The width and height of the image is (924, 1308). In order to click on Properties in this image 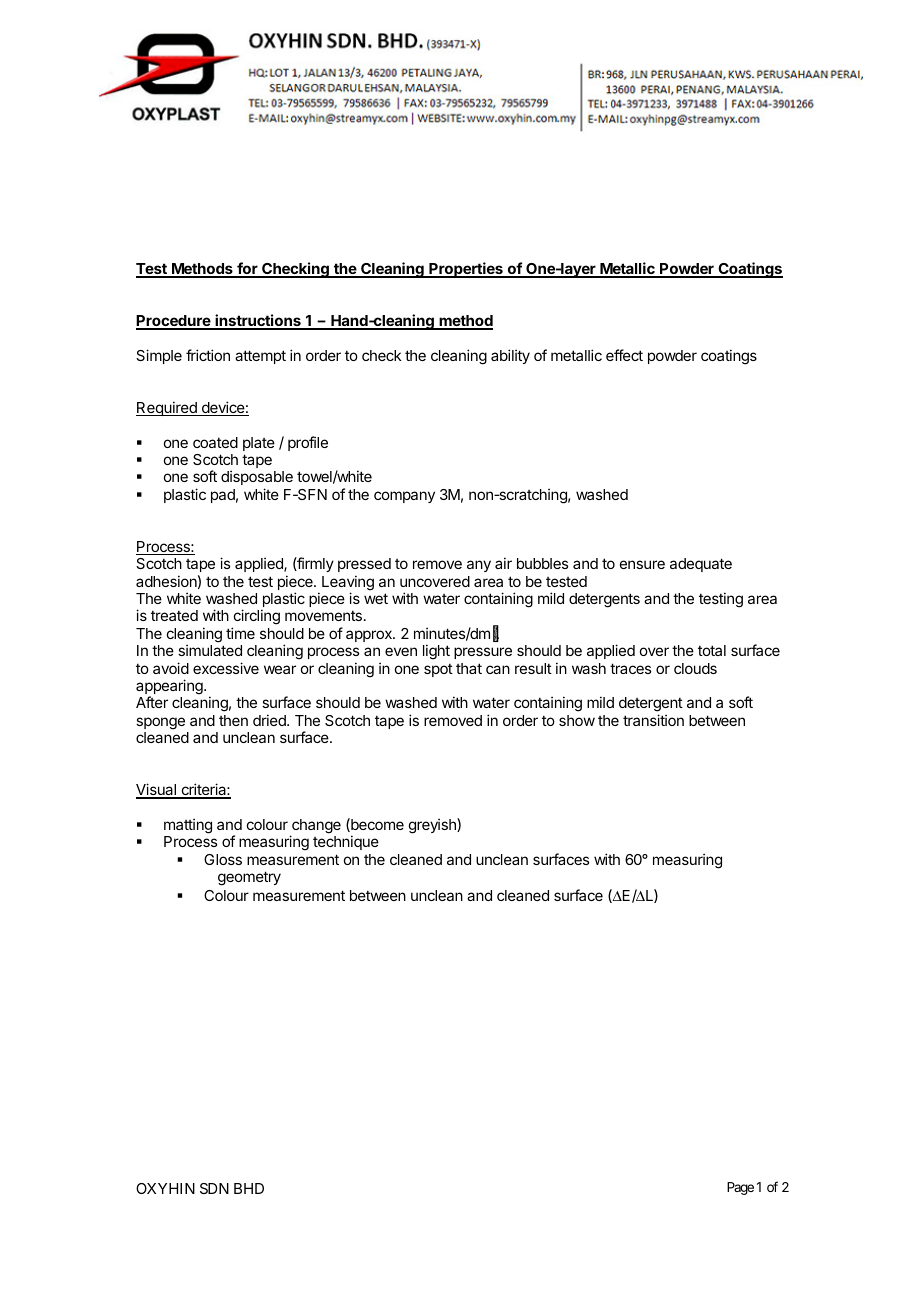, I will do `click(466, 270)`.
